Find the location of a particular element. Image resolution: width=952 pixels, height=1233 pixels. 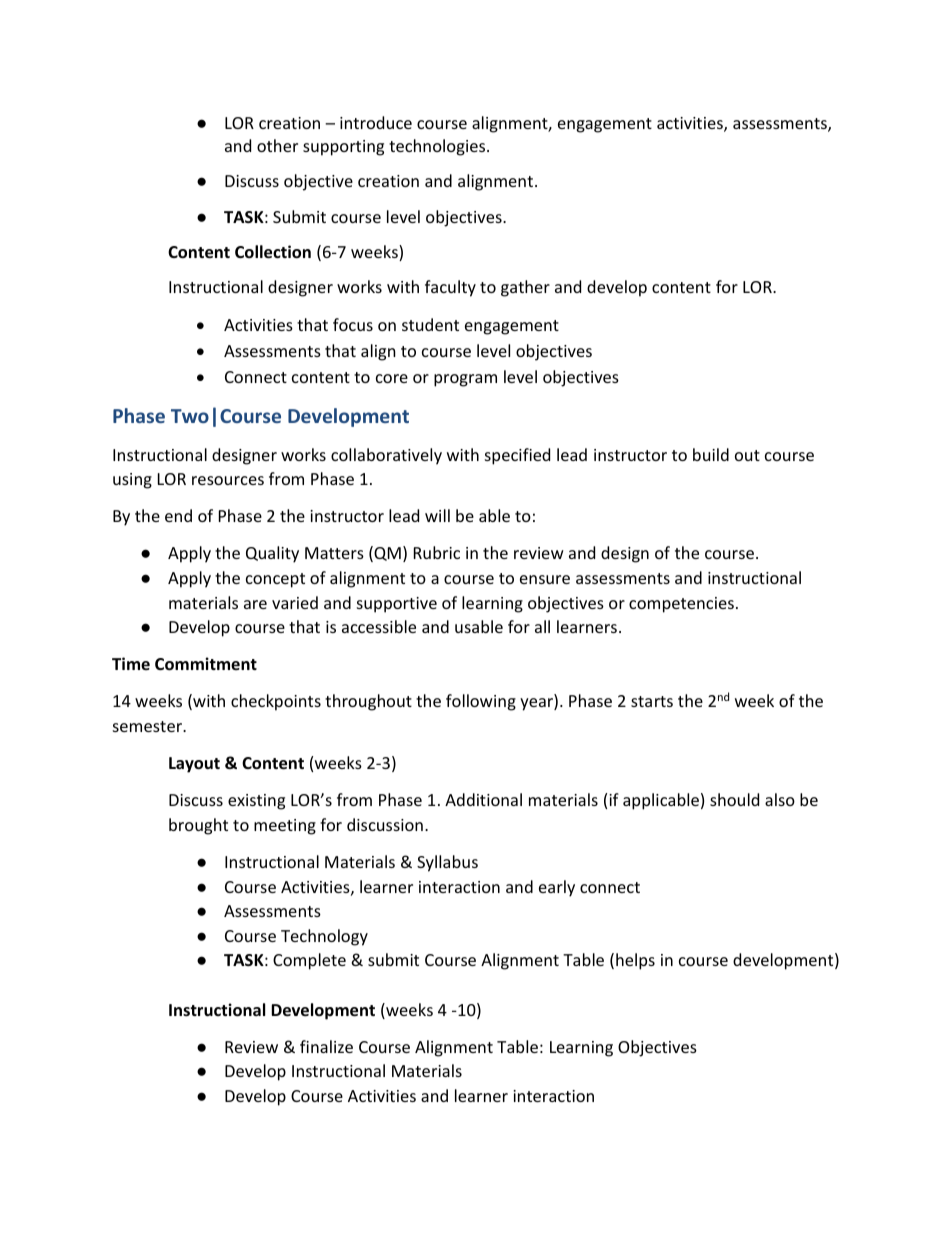

program is located at coordinates (465, 380).
